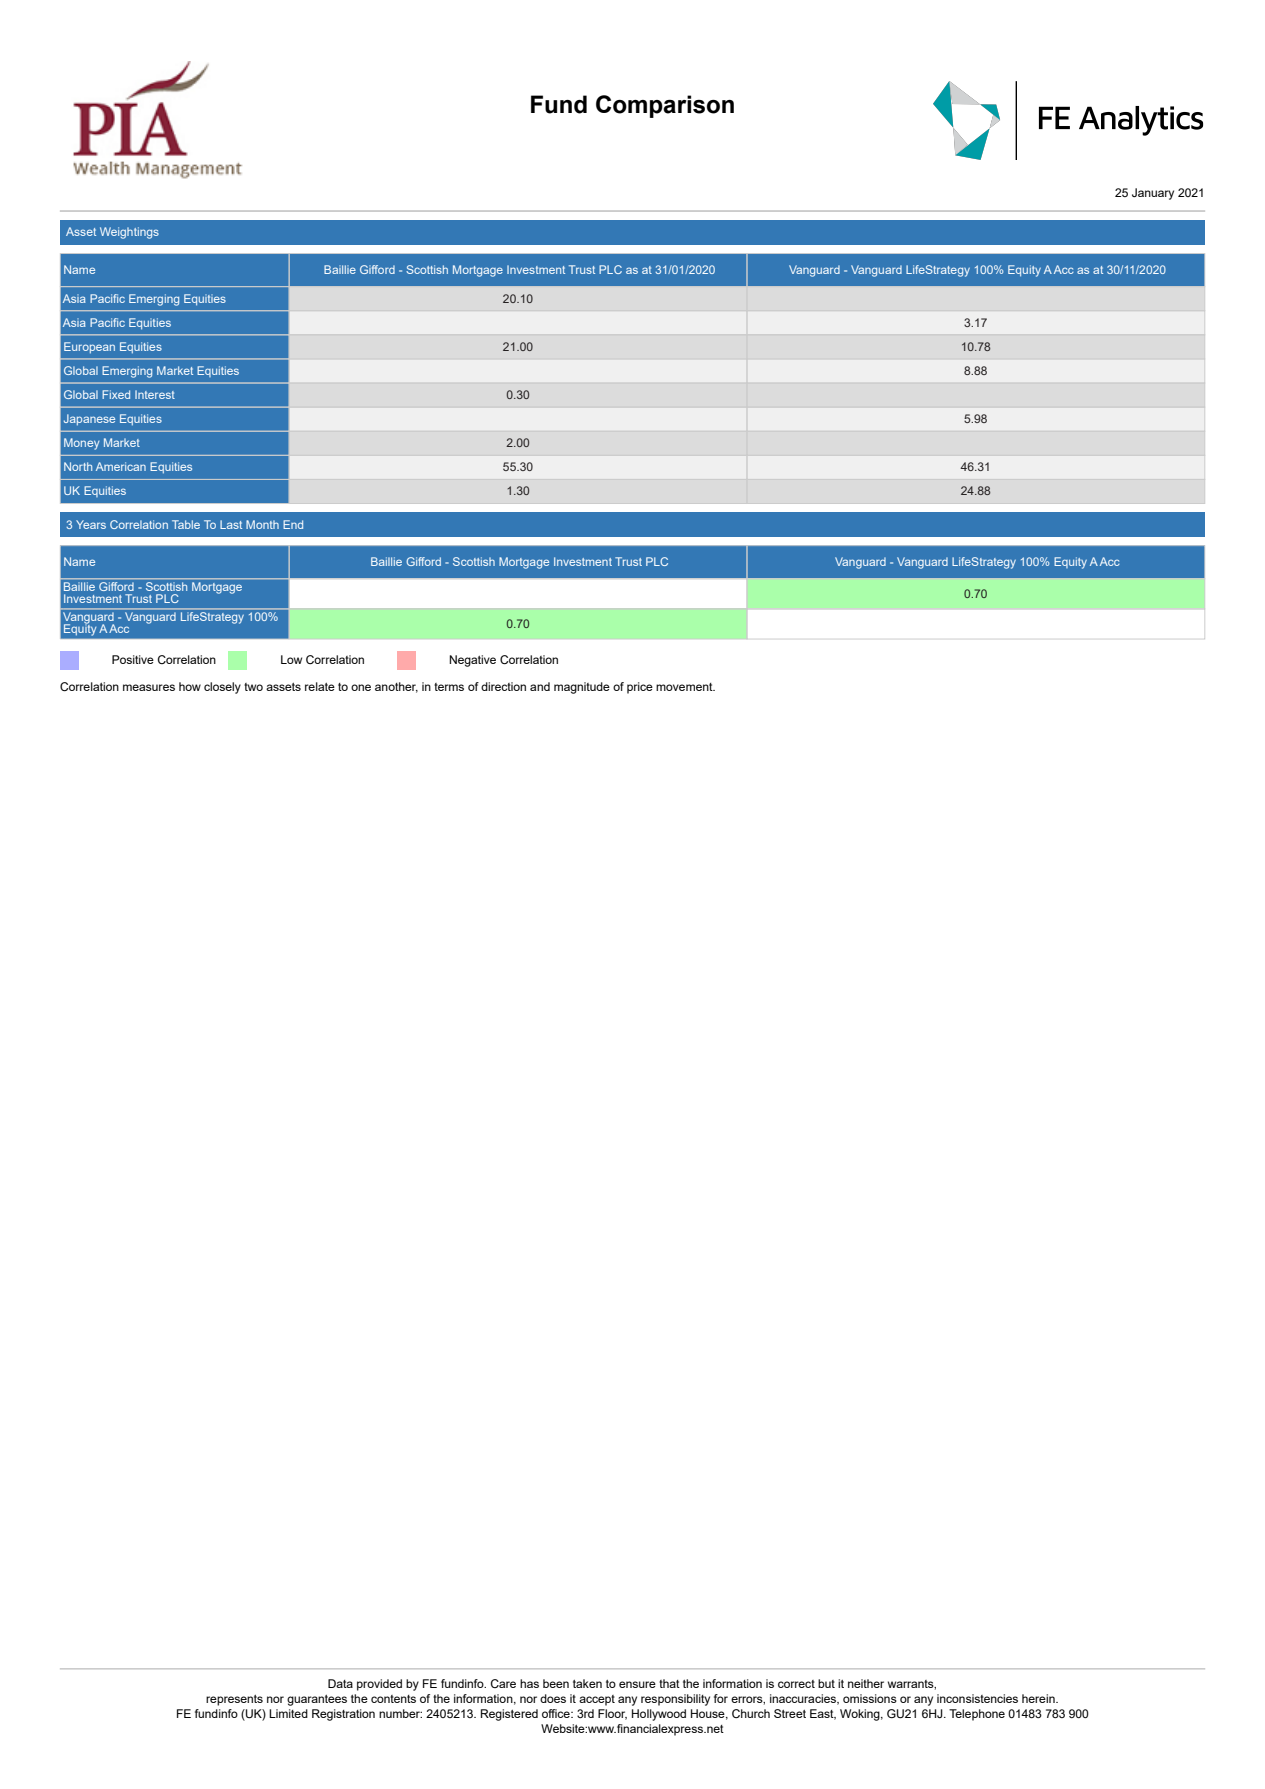 This document has width=1265, height=1789. Describe the element at coordinates (582, 688) in the document. I see `magnitude` at that location.
